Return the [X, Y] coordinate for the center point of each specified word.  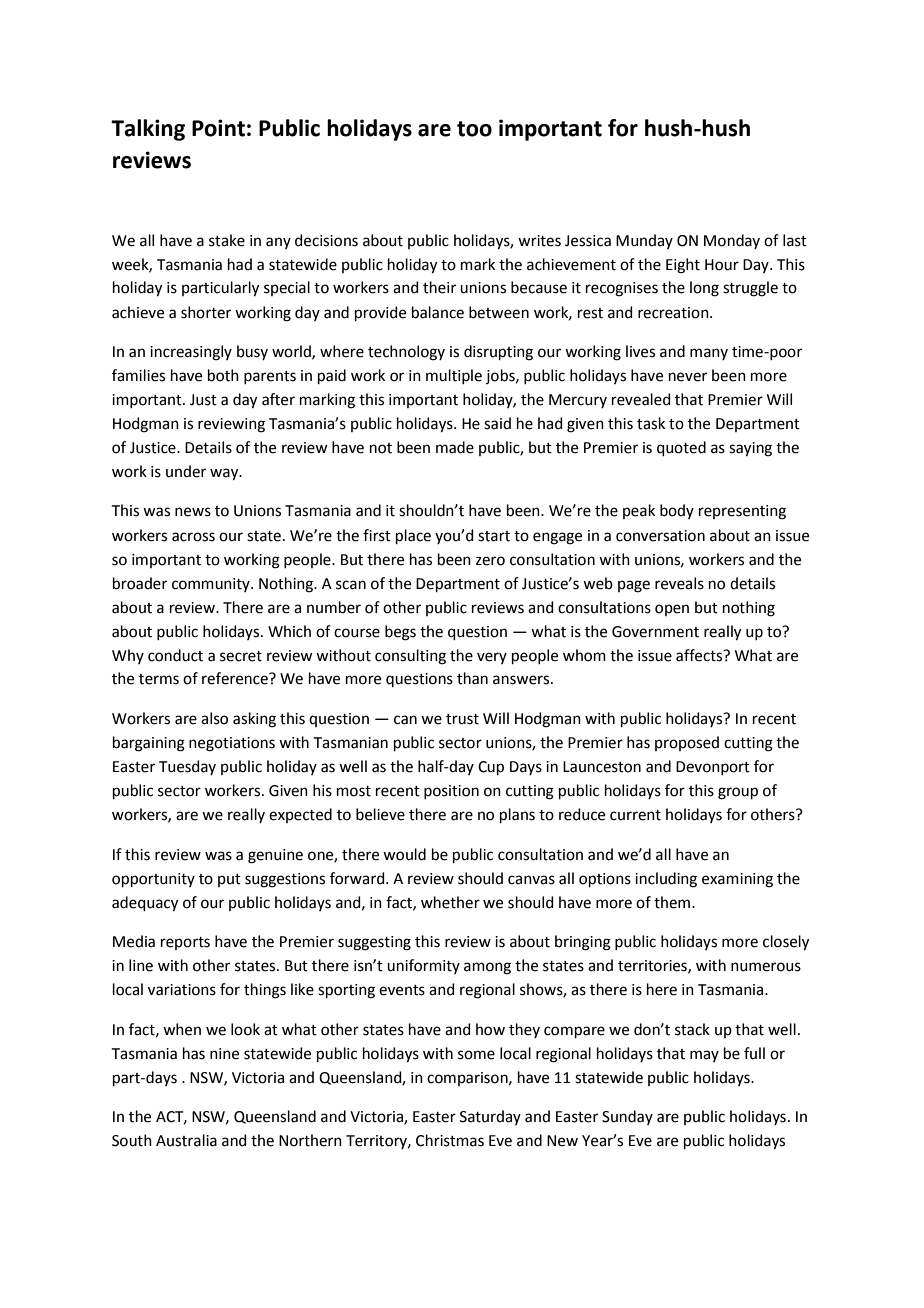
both [223, 375]
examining [737, 880]
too [474, 129]
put [229, 880]
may [704, 1056]
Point [218, 128]
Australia [186, 1140]
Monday [732, 241]
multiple [454, 376]
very [492, 658]
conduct [175, 655]
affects [700, 655]
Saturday [490, 1117]
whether [450, 902]
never [688, 377]
